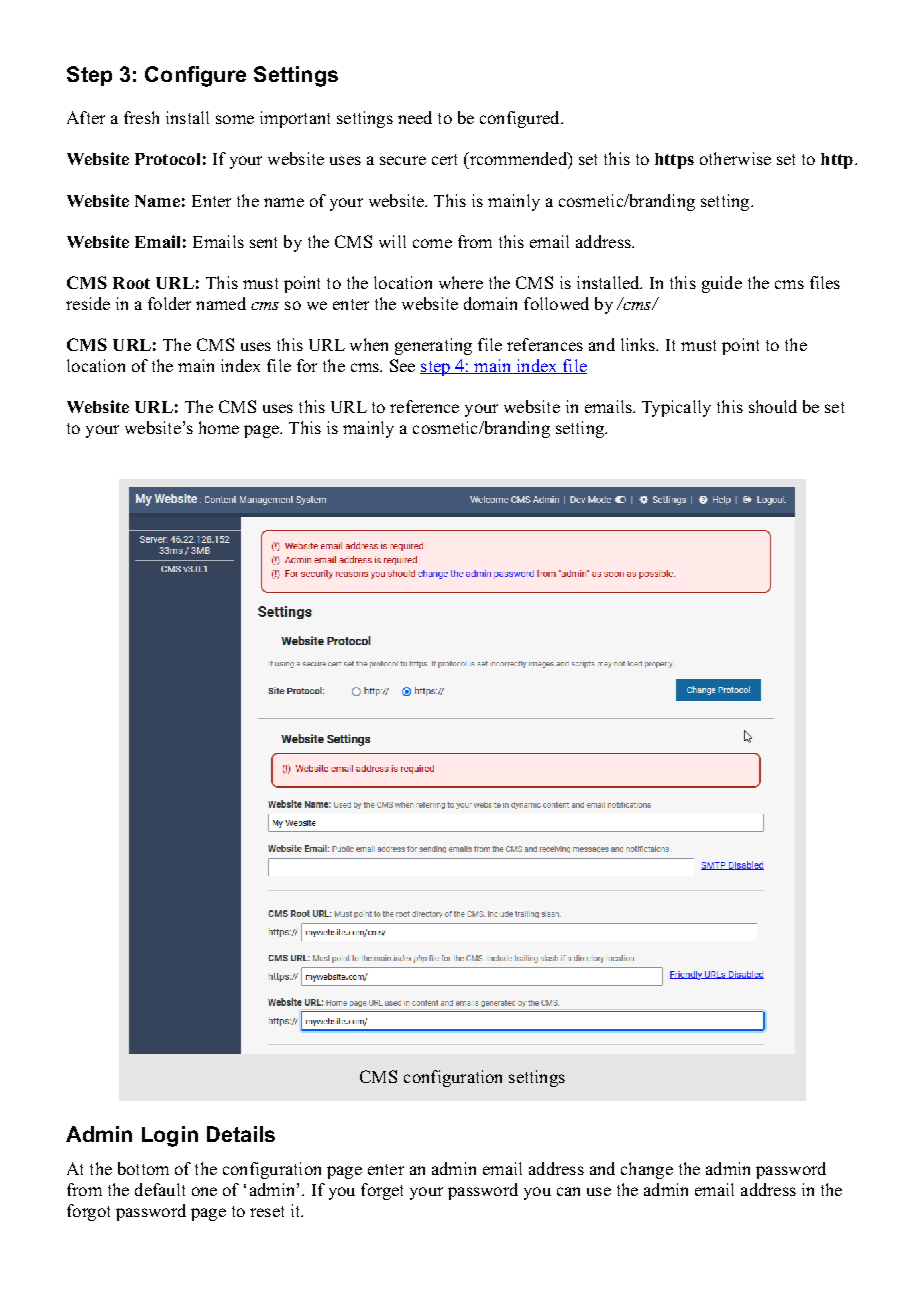  What do you see at coordinates (382, 1191) in the document?
I see `forget` at bounding box center [382, 1191].
